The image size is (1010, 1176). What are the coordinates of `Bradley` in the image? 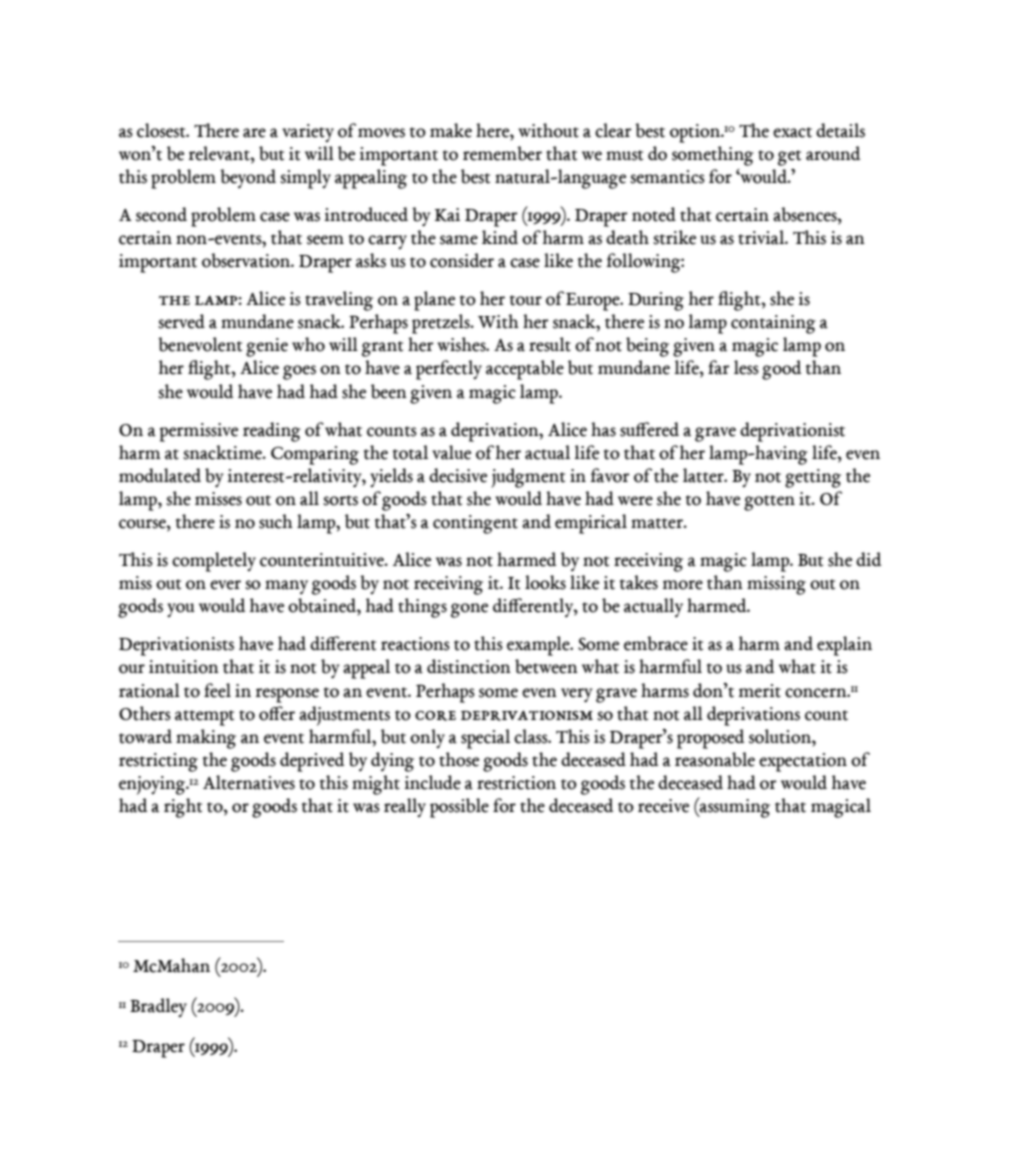 It's located at (158, 1007).
